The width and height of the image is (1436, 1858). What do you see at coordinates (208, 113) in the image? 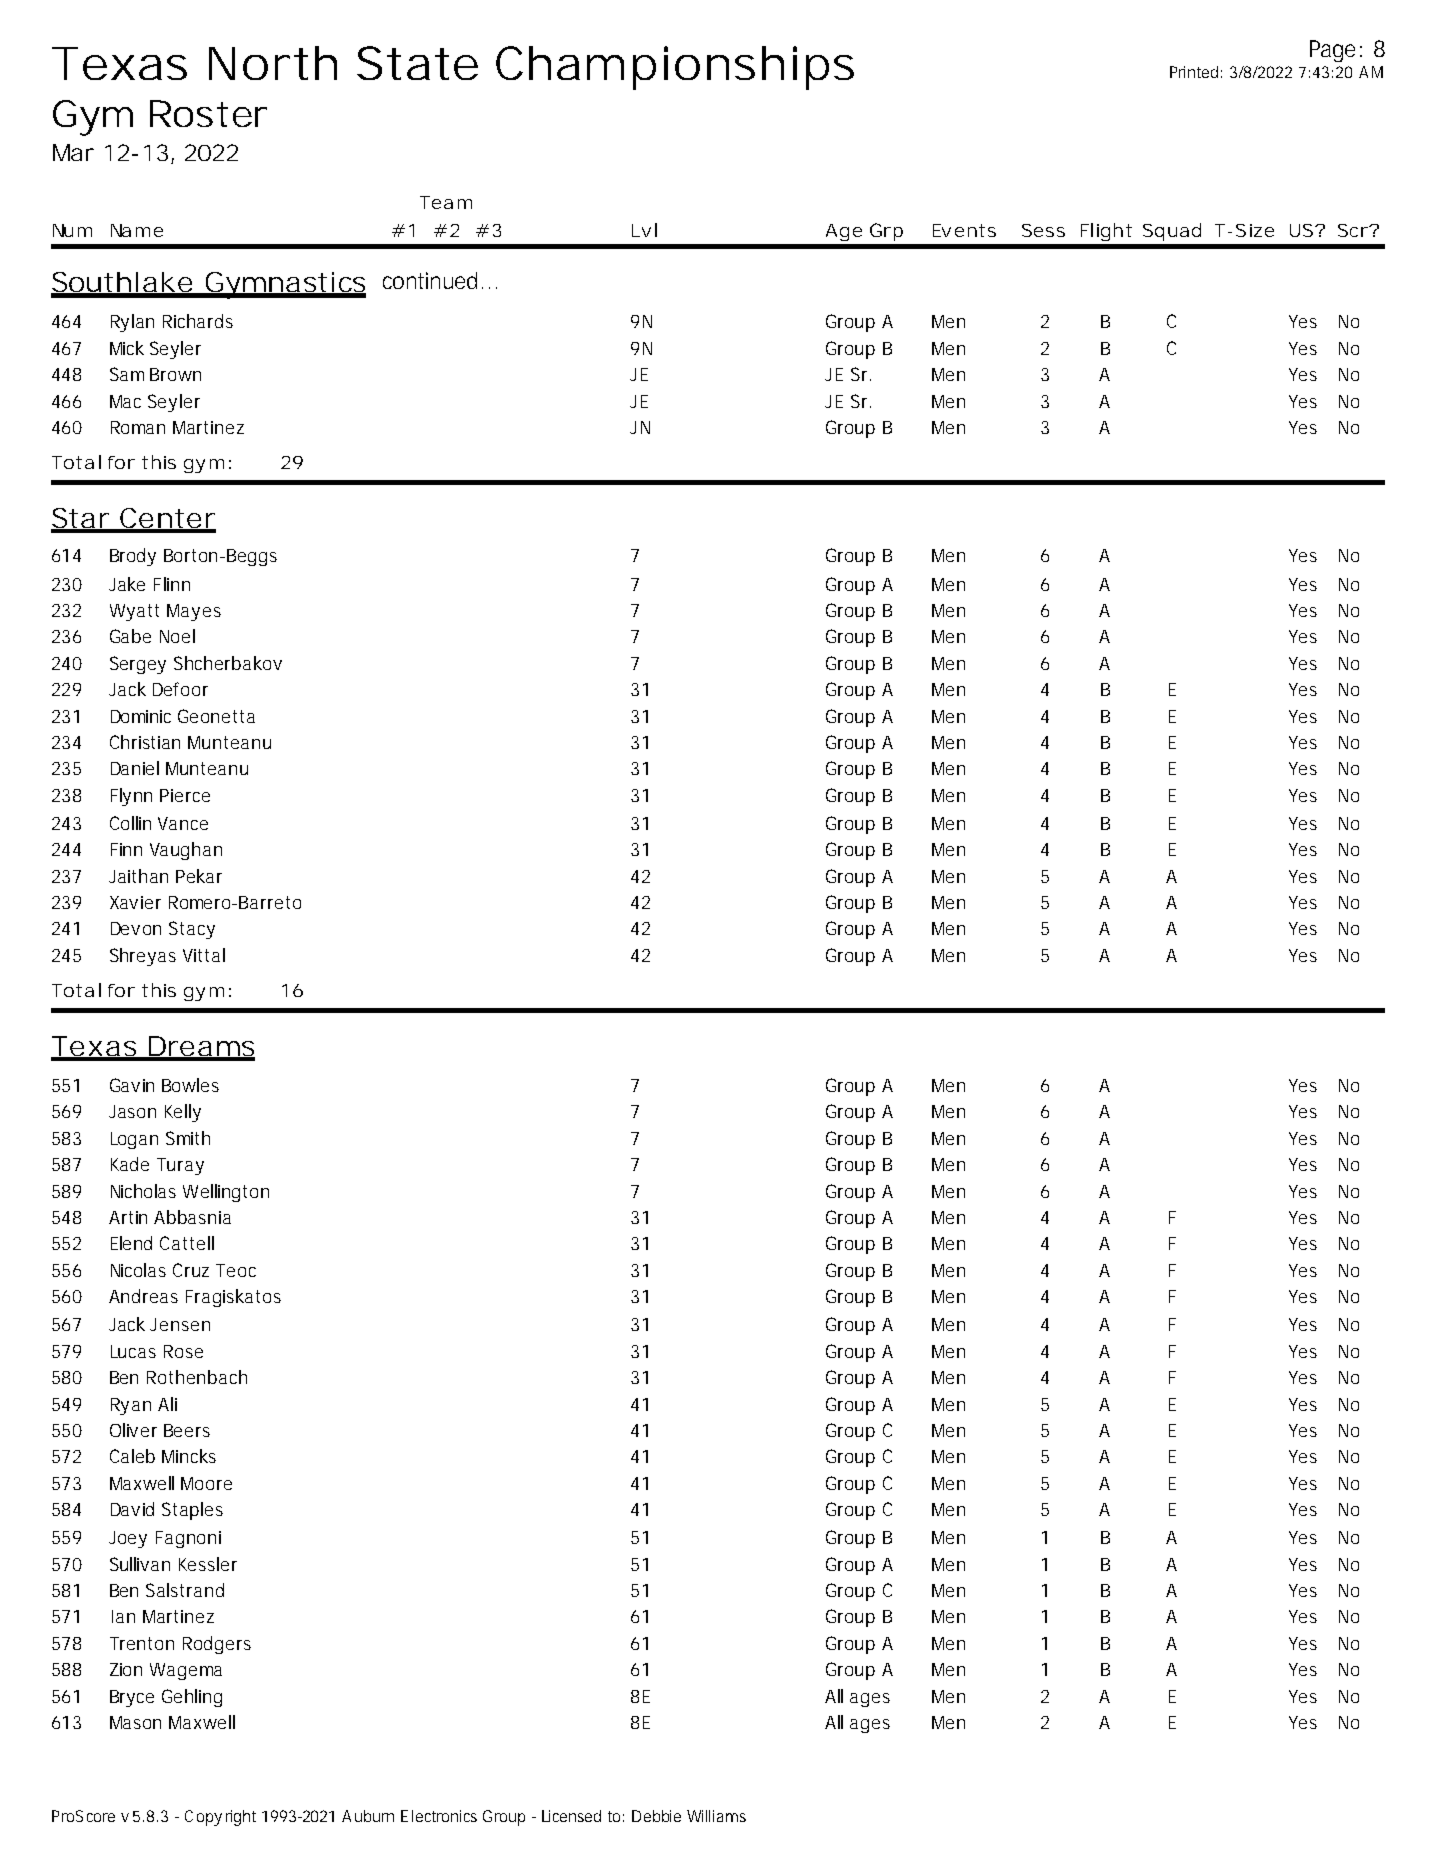
I see `Roster` at bounding box center [208, 113].
